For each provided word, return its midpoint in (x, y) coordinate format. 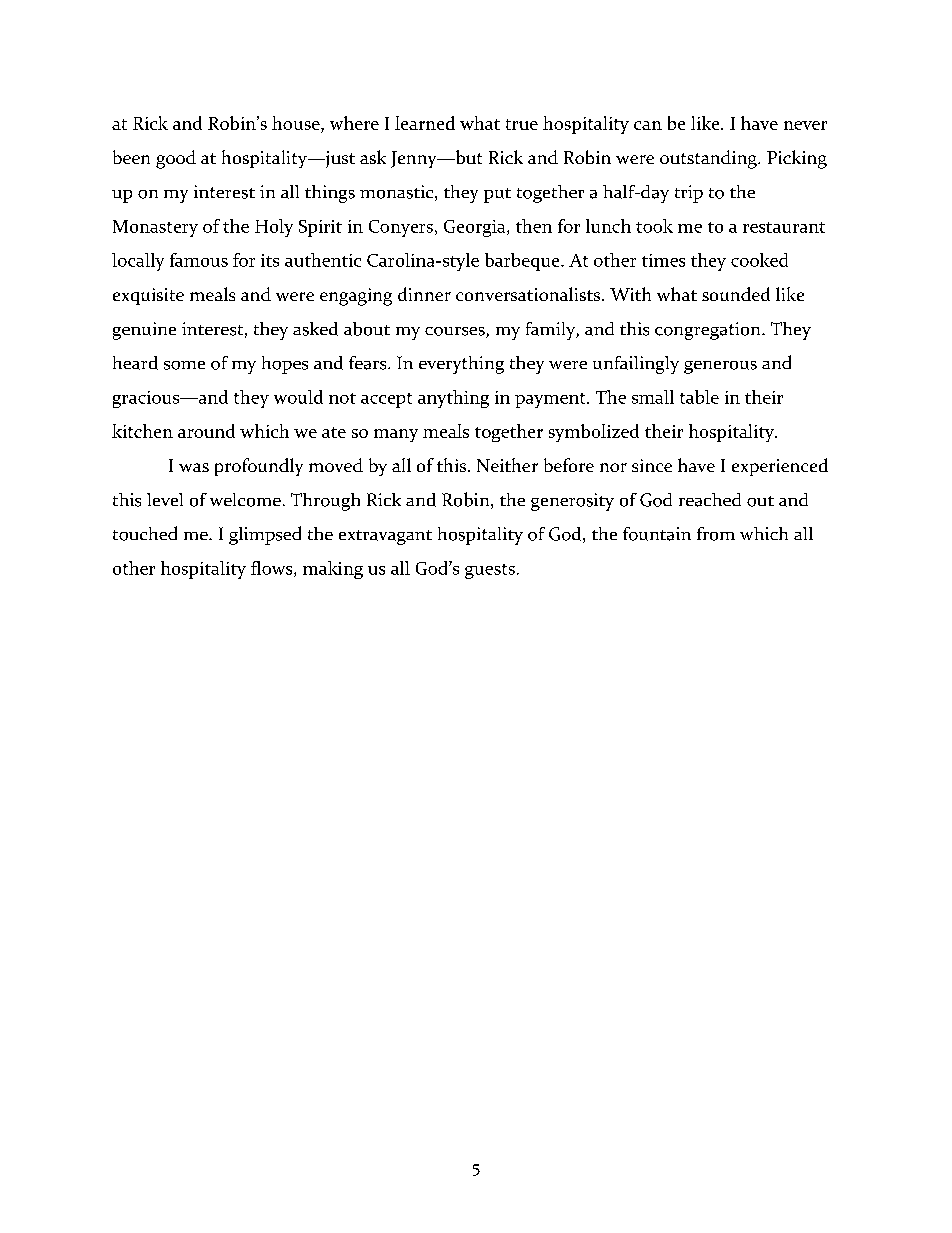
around (206, 431)
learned (425, 123)
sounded (736, 294)
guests (490, 571)
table (699, 397)
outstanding (709, 159)
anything (453, 399)
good (176, 159)
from (716, 534)
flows (273, 569)
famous (199, 260)
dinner (424, 294)
